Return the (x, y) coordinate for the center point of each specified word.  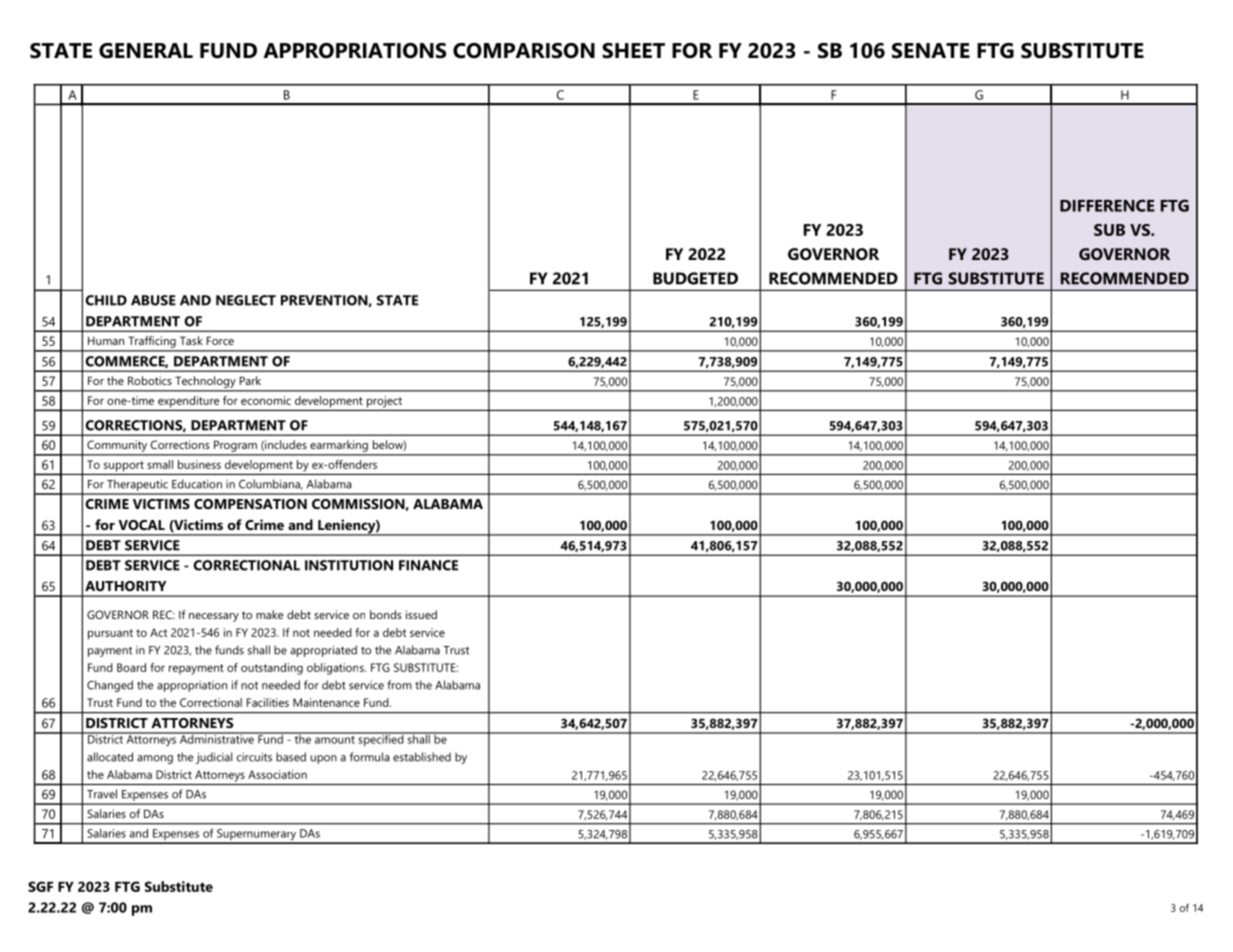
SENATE (931, 51)
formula (369, 757)
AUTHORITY (125, 586)
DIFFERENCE (1107, 205)
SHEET (633, 51)
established (422, 757)
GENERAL (146, 51)
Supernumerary (257, 836)
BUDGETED (695, 278)
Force (220, 340)
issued (421, 614)
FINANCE (428, 565)
